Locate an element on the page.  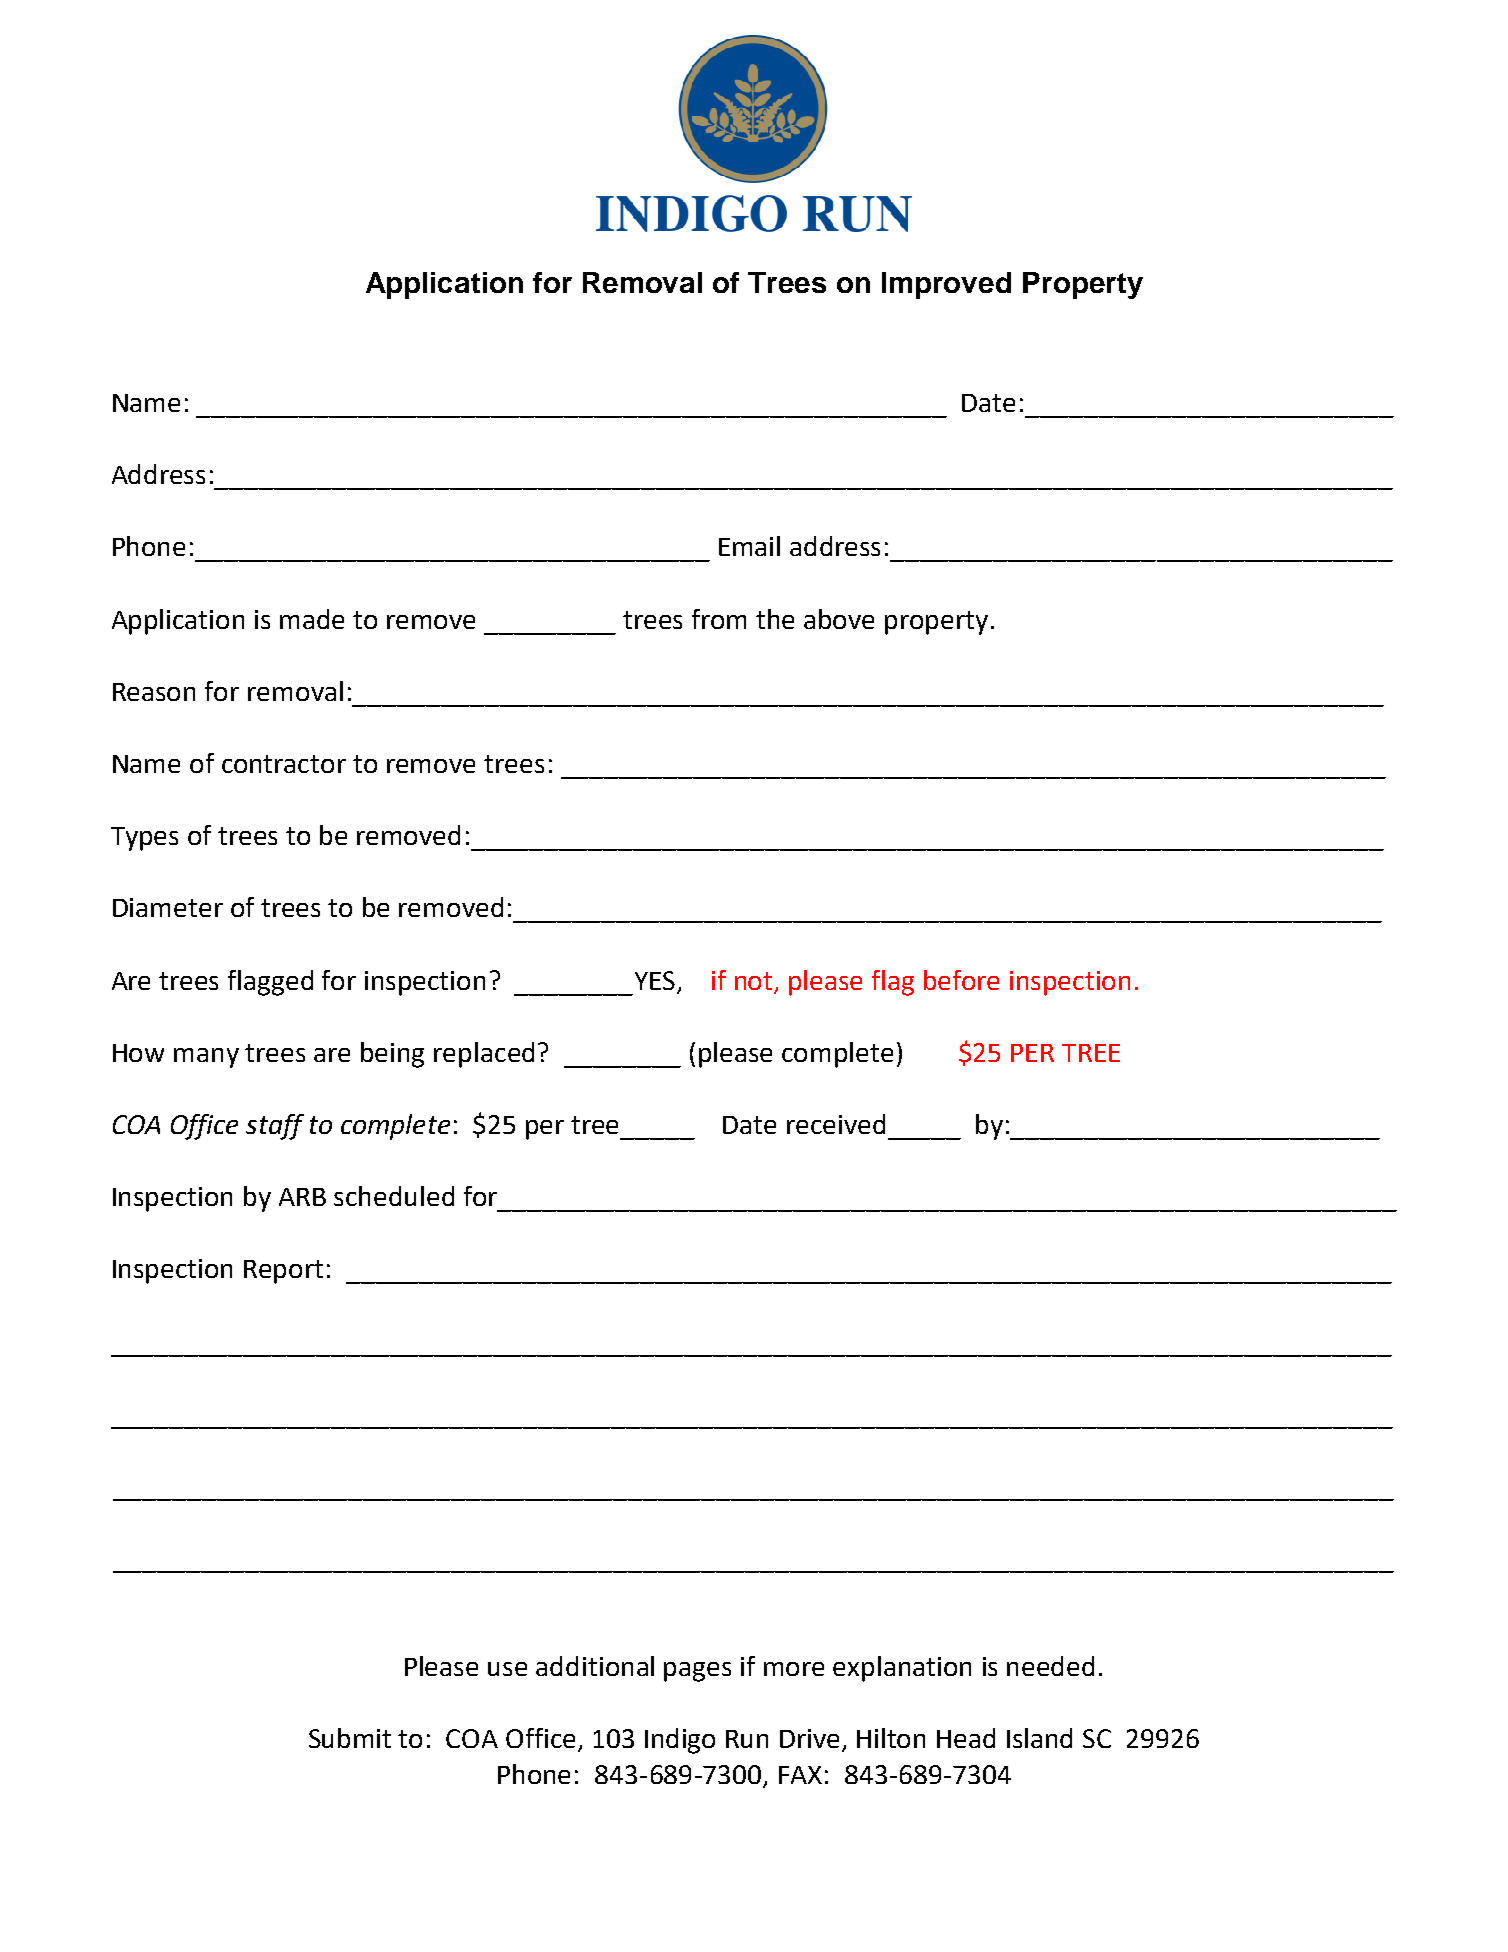
made is located at coordinates (312, 619).
